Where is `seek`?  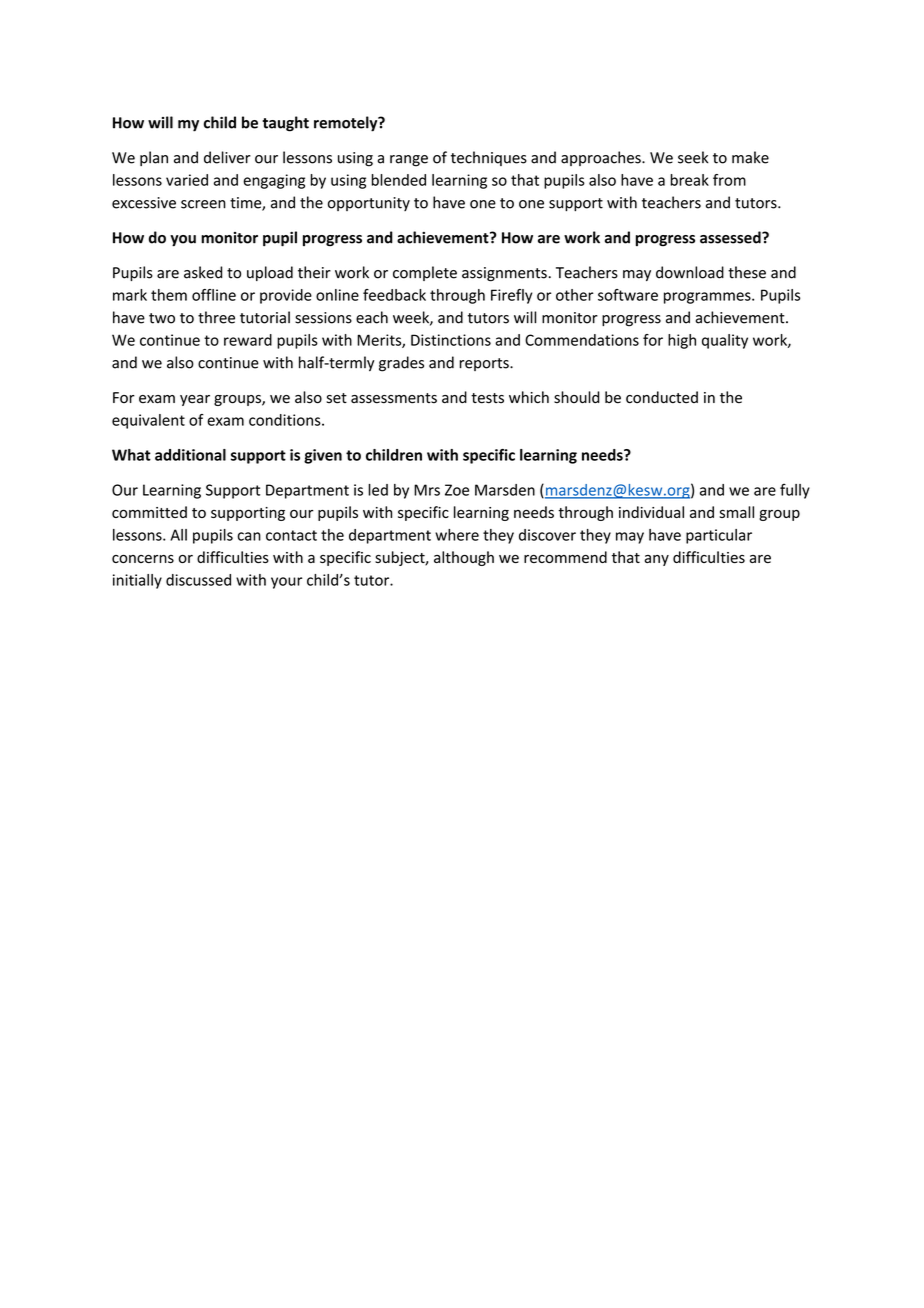 seek is located at coordinates (693, 157).
